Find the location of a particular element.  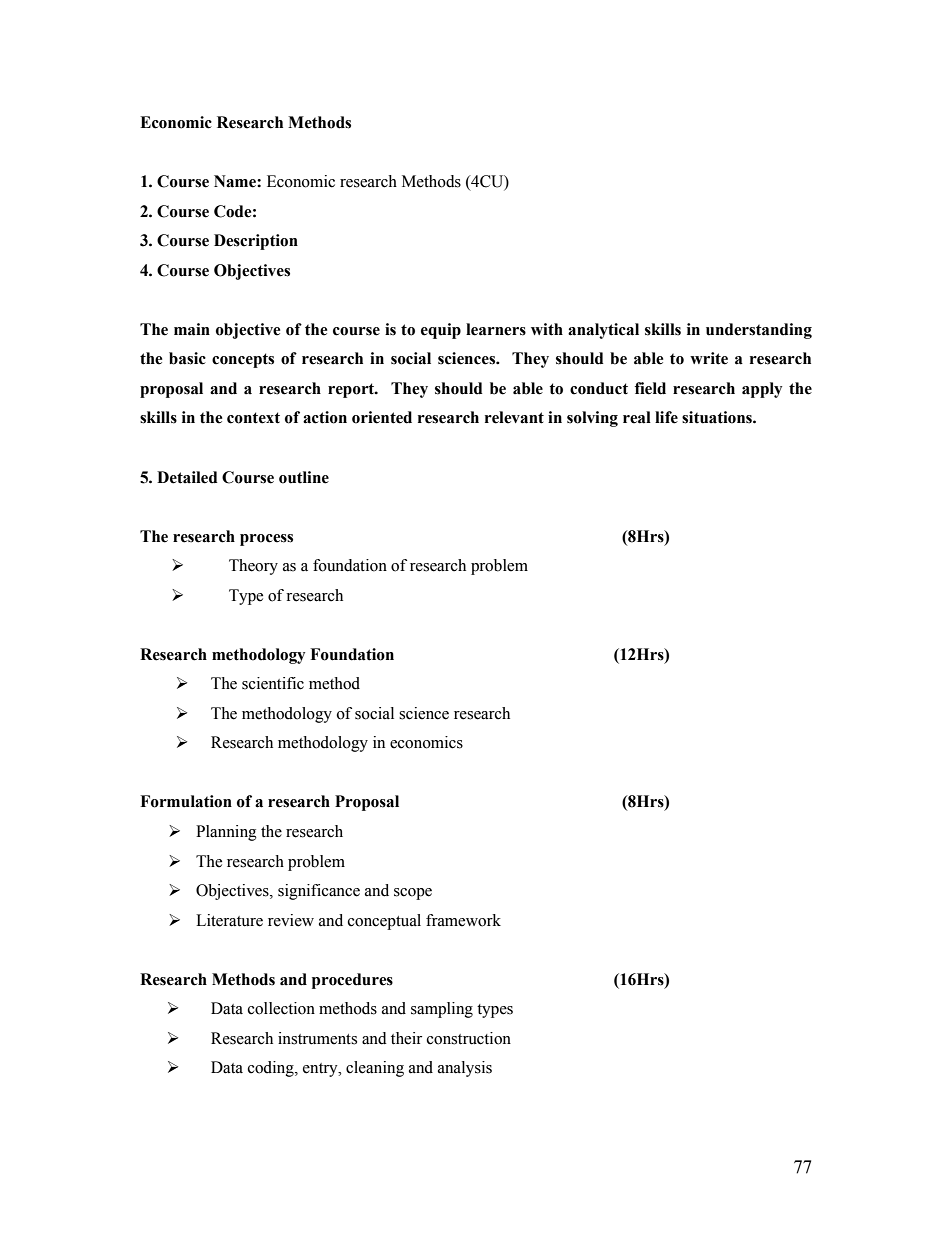

understanding is located at coordinates (759, 331).
